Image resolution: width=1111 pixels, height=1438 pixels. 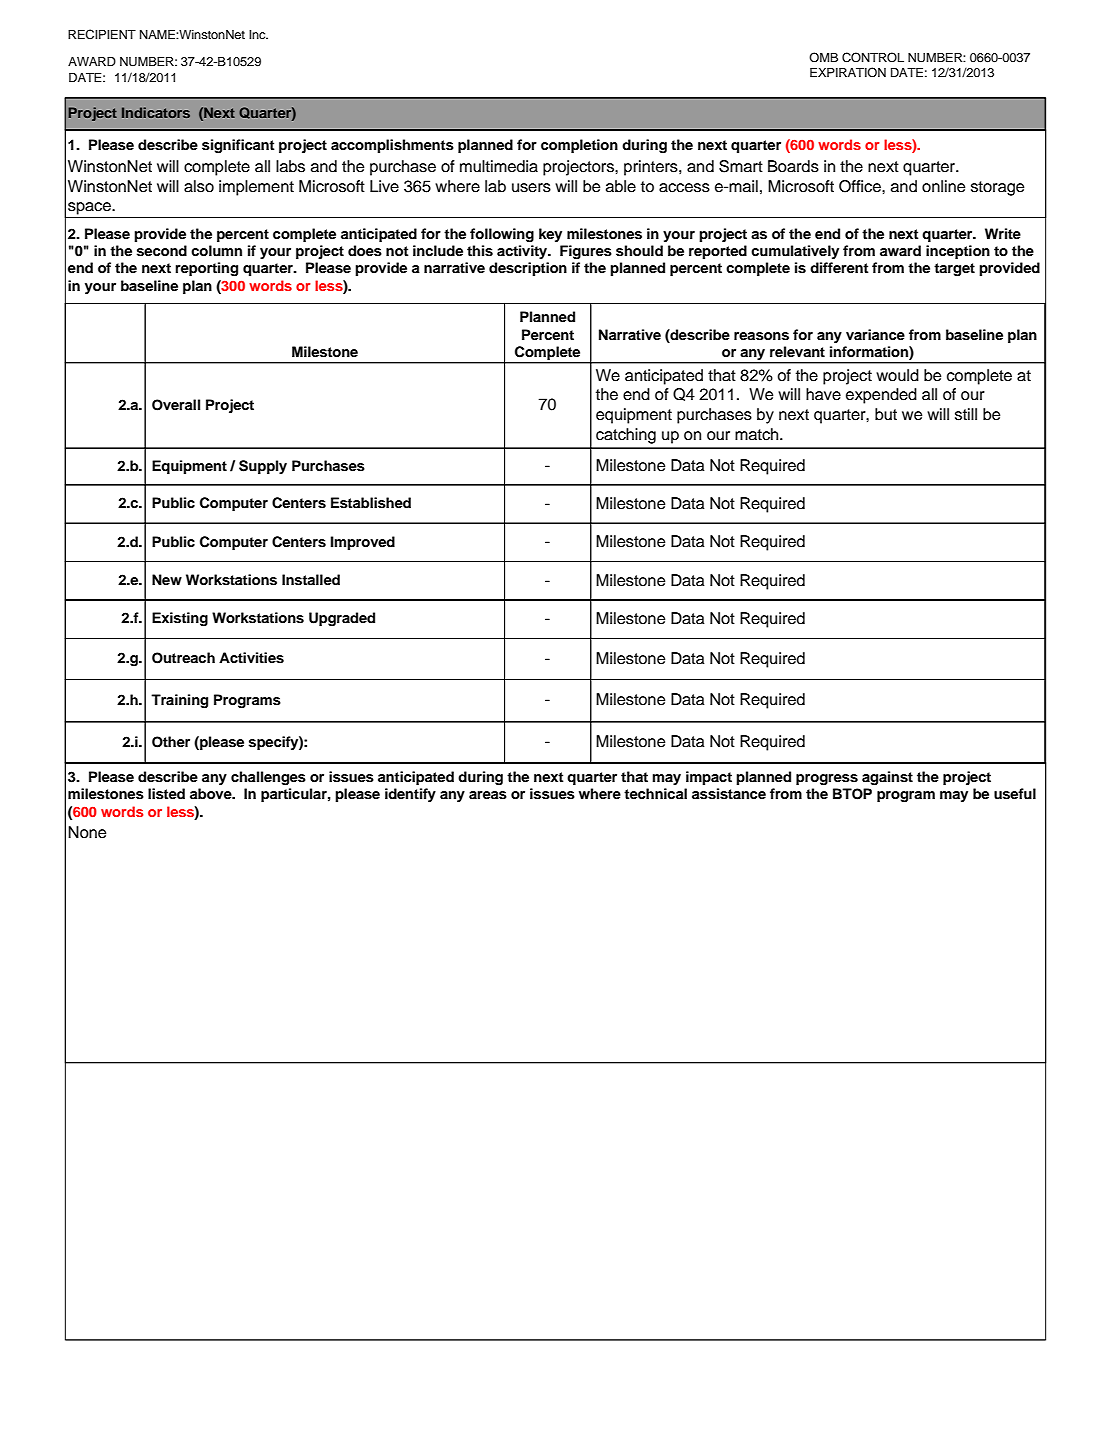 What do you see at coordinates (488, 795) in the page?
I see `areas` at bounding box center [488, 795].
